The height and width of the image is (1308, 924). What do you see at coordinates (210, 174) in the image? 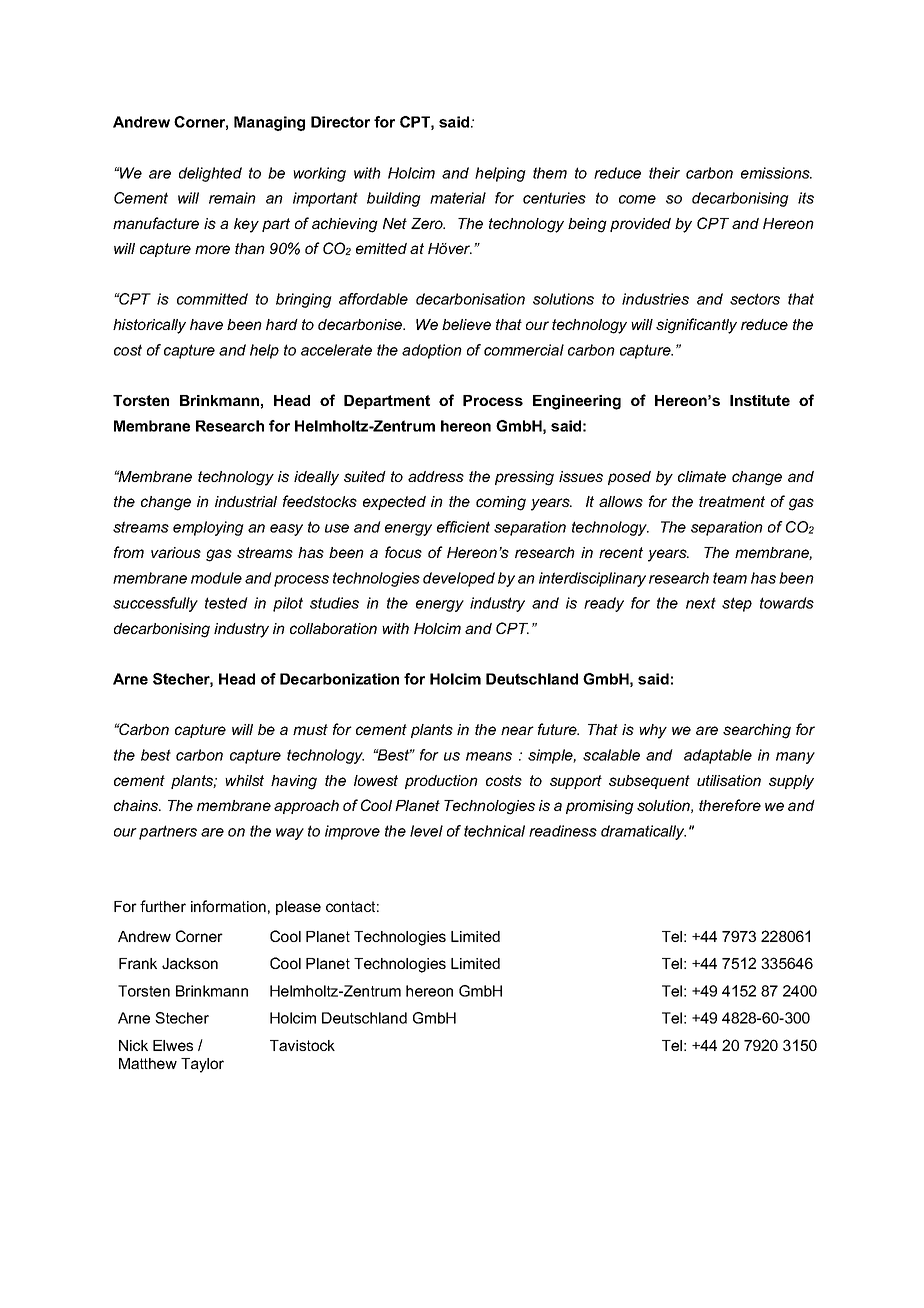
I see `delighted` at bounding box center [210, 174].
